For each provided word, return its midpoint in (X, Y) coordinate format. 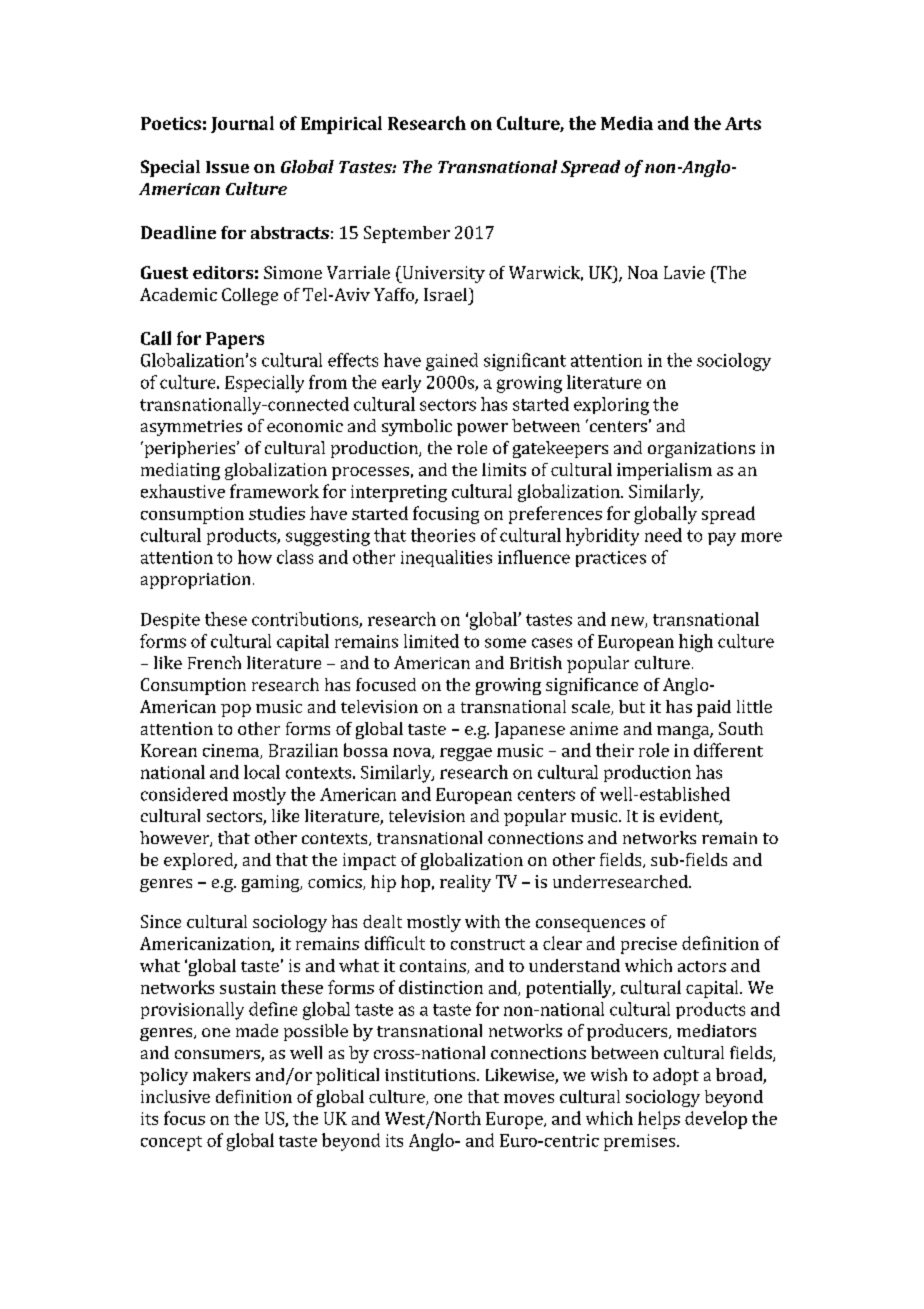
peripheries (190, 449)
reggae (466, 754)
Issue (227, 167)
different (728, 750)
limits (504, 469)
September (407, 234)
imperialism (664, 471)
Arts (743, 123)
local (262, 772)
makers (221, 1074)
